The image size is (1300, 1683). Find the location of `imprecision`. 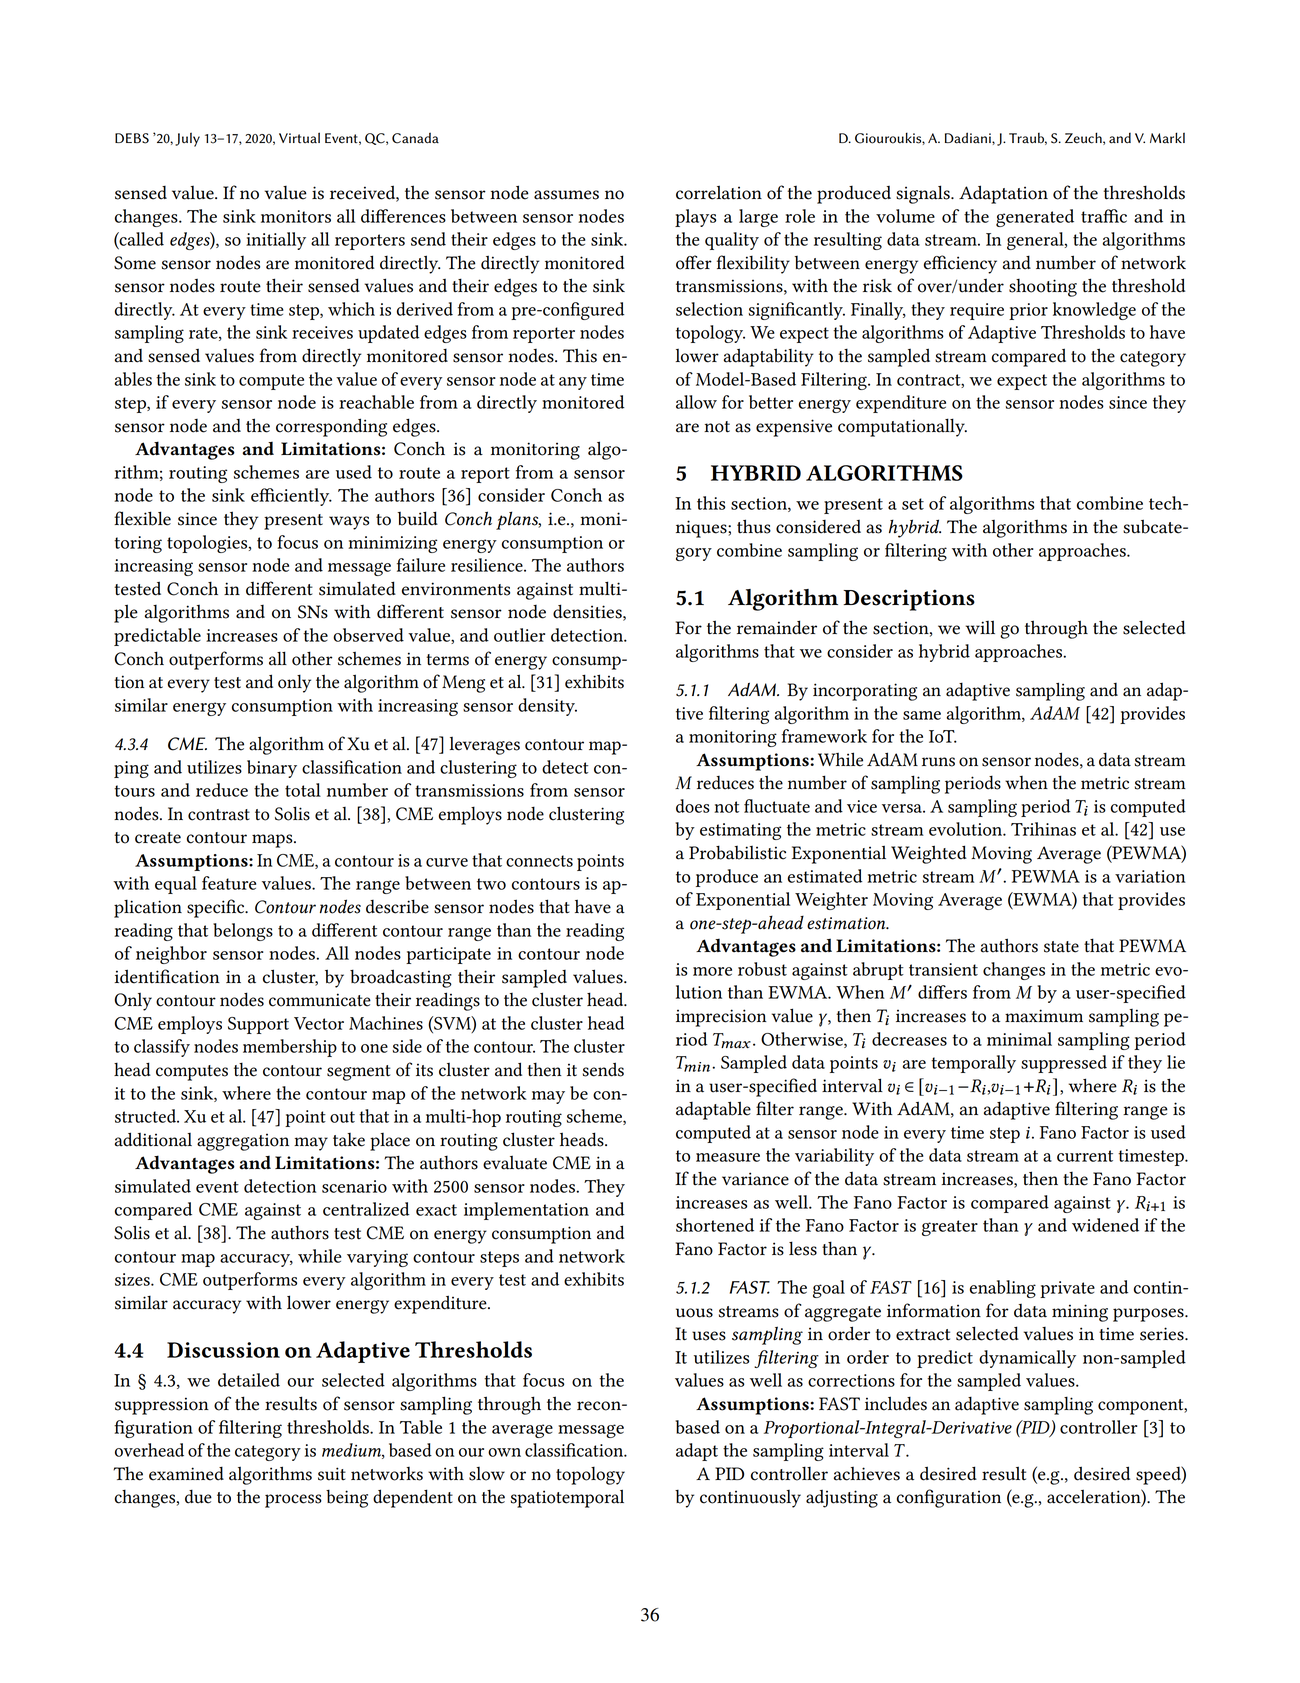

imprecision is located at coordinates (721, 1018).
